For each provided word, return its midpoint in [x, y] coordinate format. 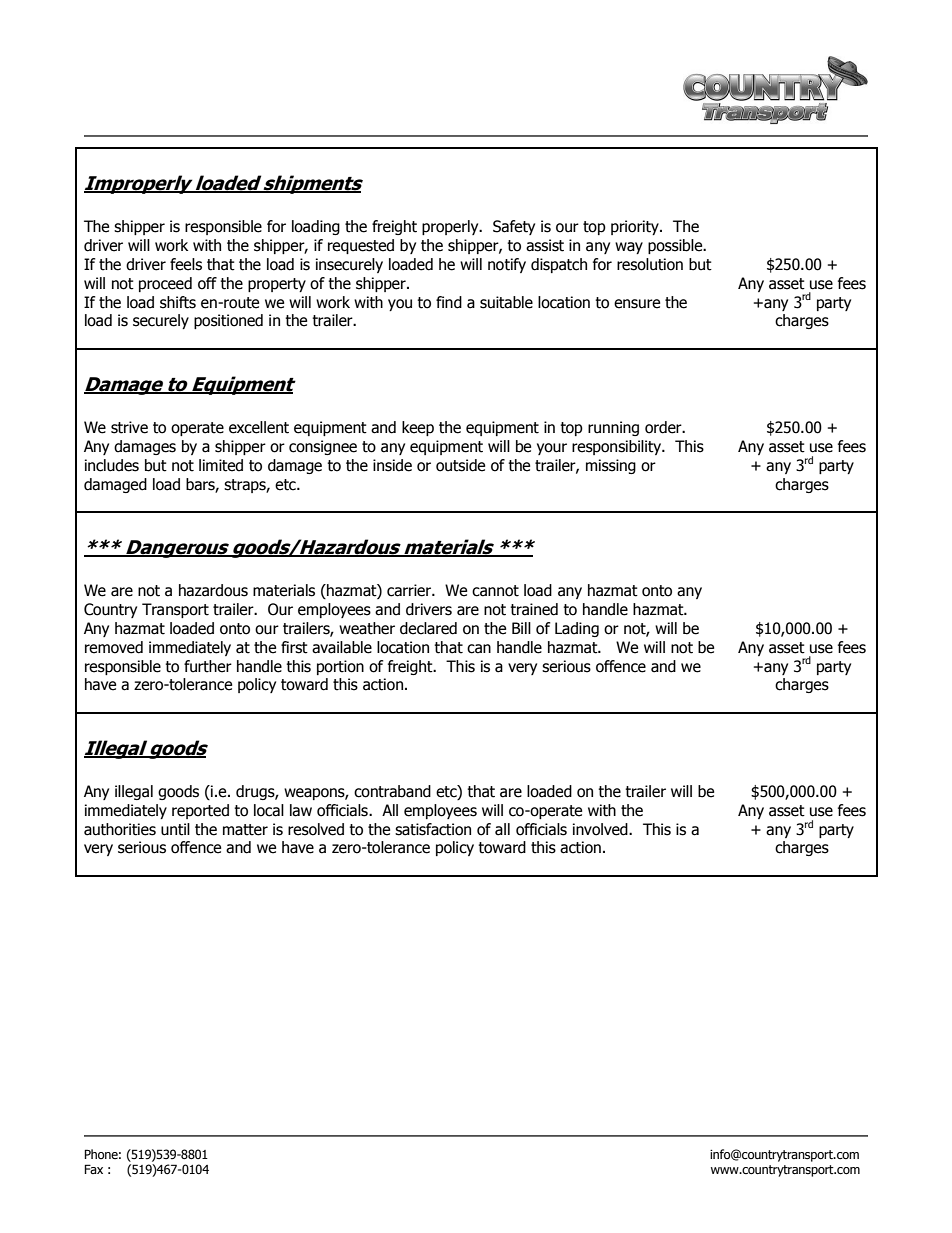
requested [361, 246]
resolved [316, 829]
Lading [577, 629]
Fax [93, 1169]
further [208, 666]
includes [112, 465]
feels [186, 264]
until [175, 829]
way [629, 248]
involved [601, 829]
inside [392, 465]
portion [340, 667]
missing [611, 466]
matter [245, 830]
